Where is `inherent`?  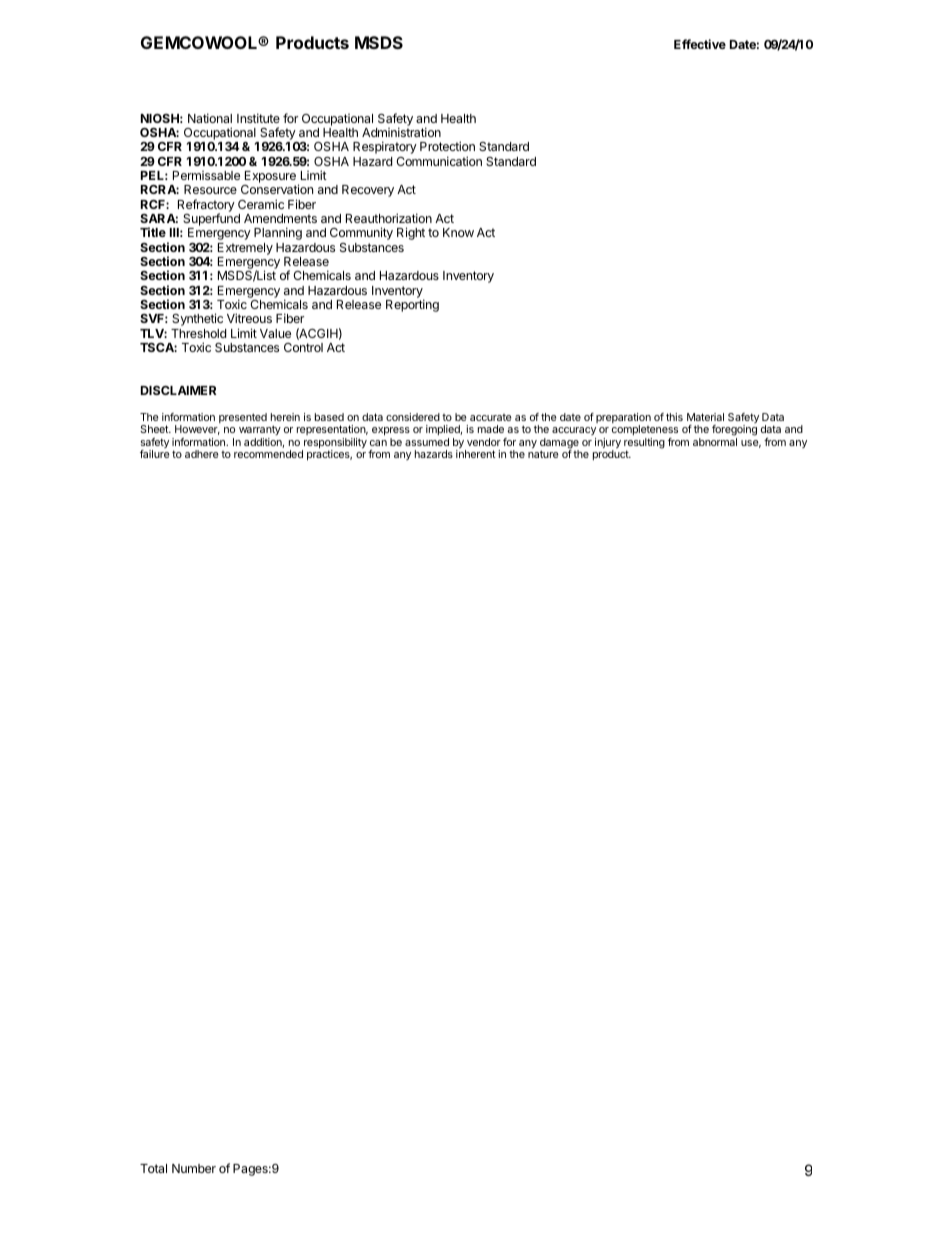 inherent is located at coordinates (476, 454).
